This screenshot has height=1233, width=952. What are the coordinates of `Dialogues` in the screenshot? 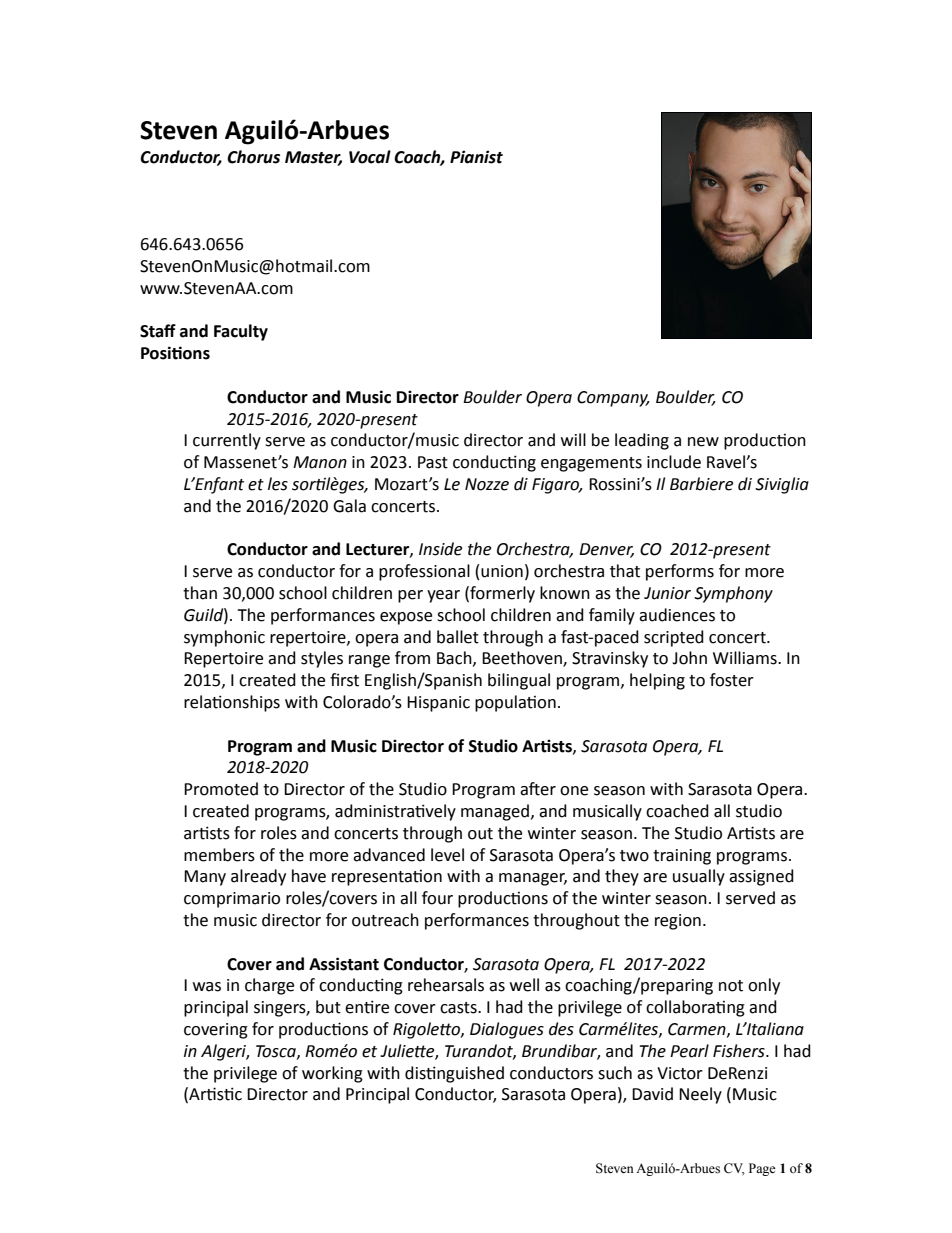 It's located at (507, 1030).
